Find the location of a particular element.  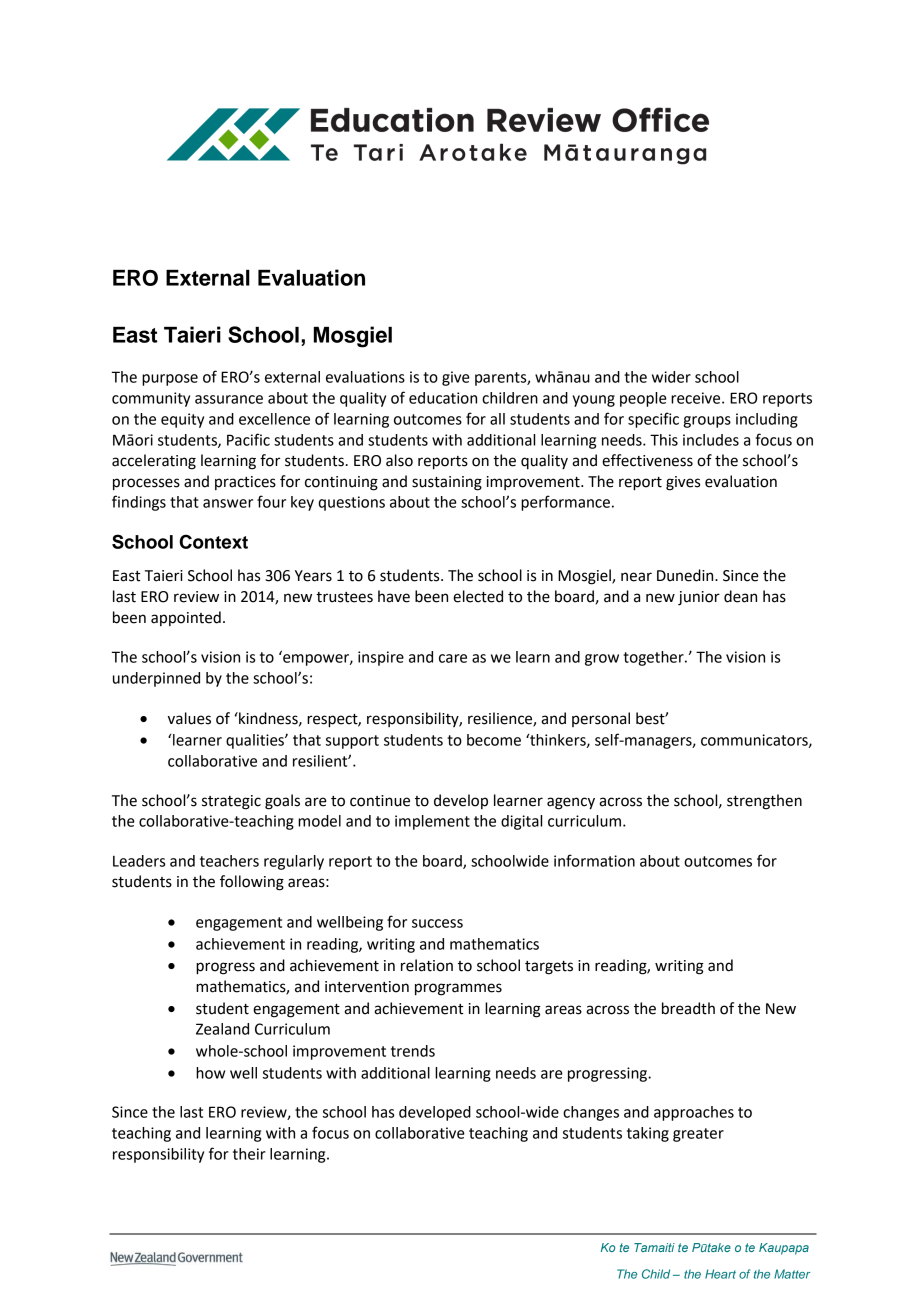

assurance is located at coordinates (229, 399).
